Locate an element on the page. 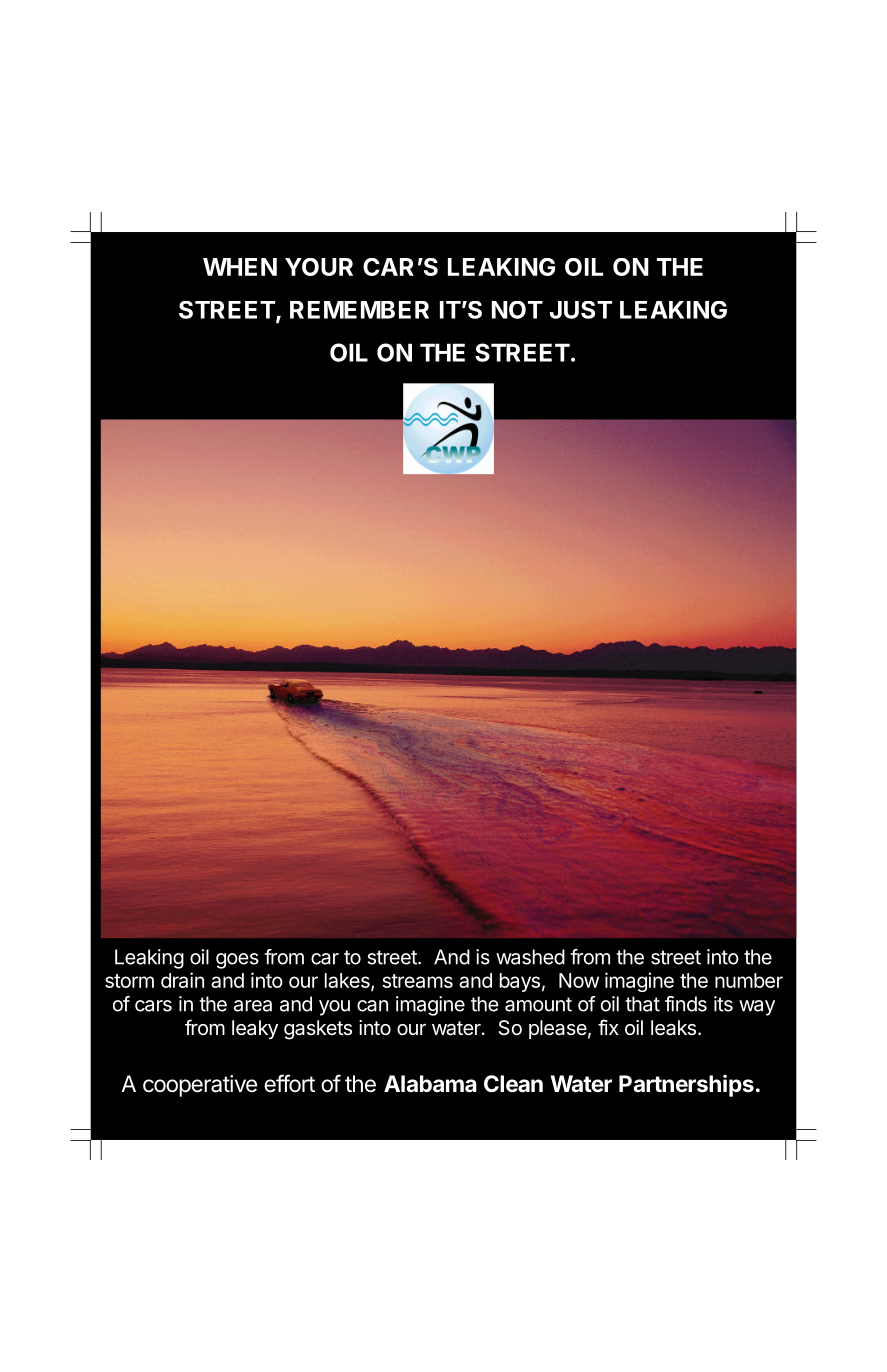  Partnerships is located at coordinates (686, 1085).
